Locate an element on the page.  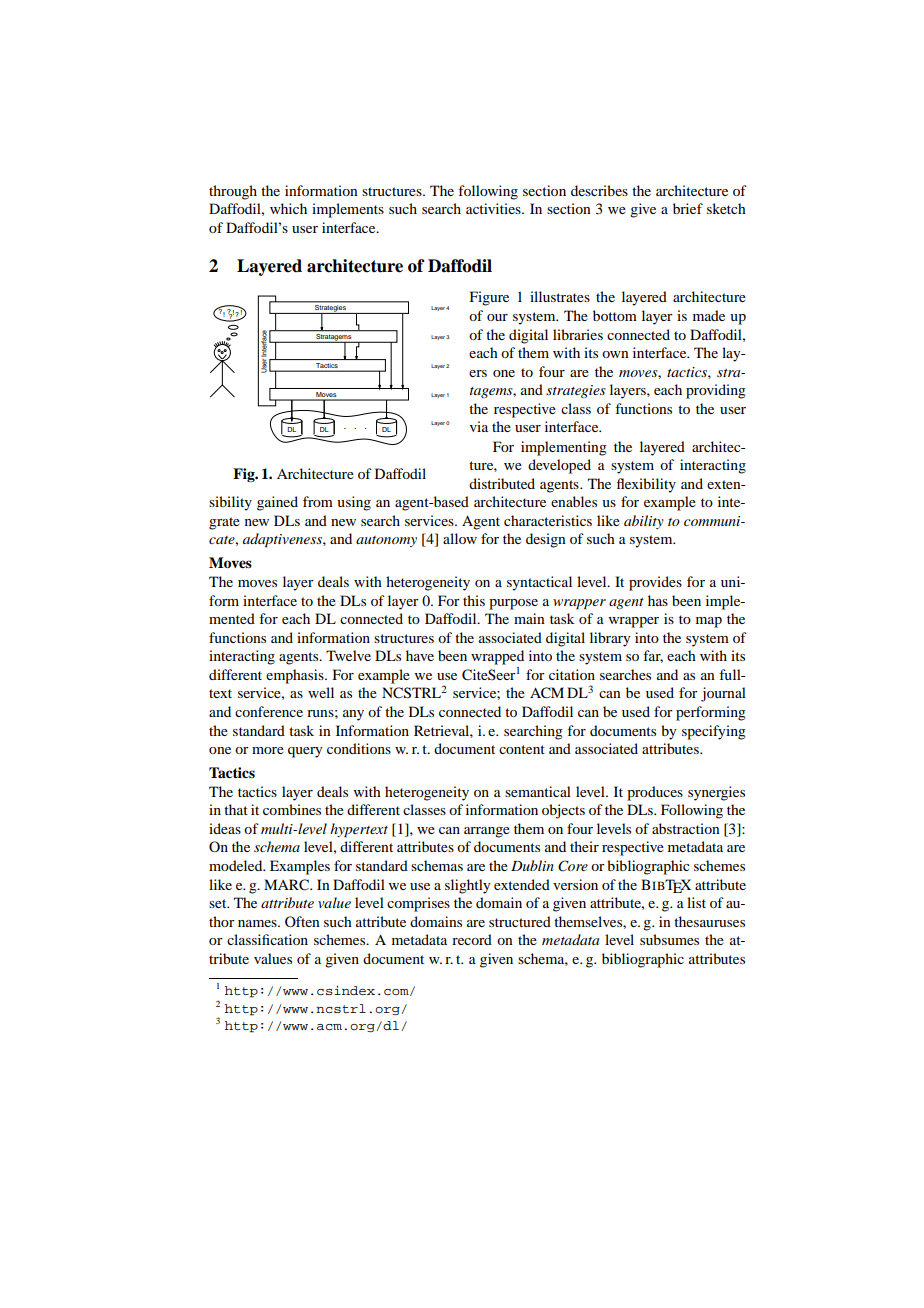
subsumes is located at coordinates (669, 939).
